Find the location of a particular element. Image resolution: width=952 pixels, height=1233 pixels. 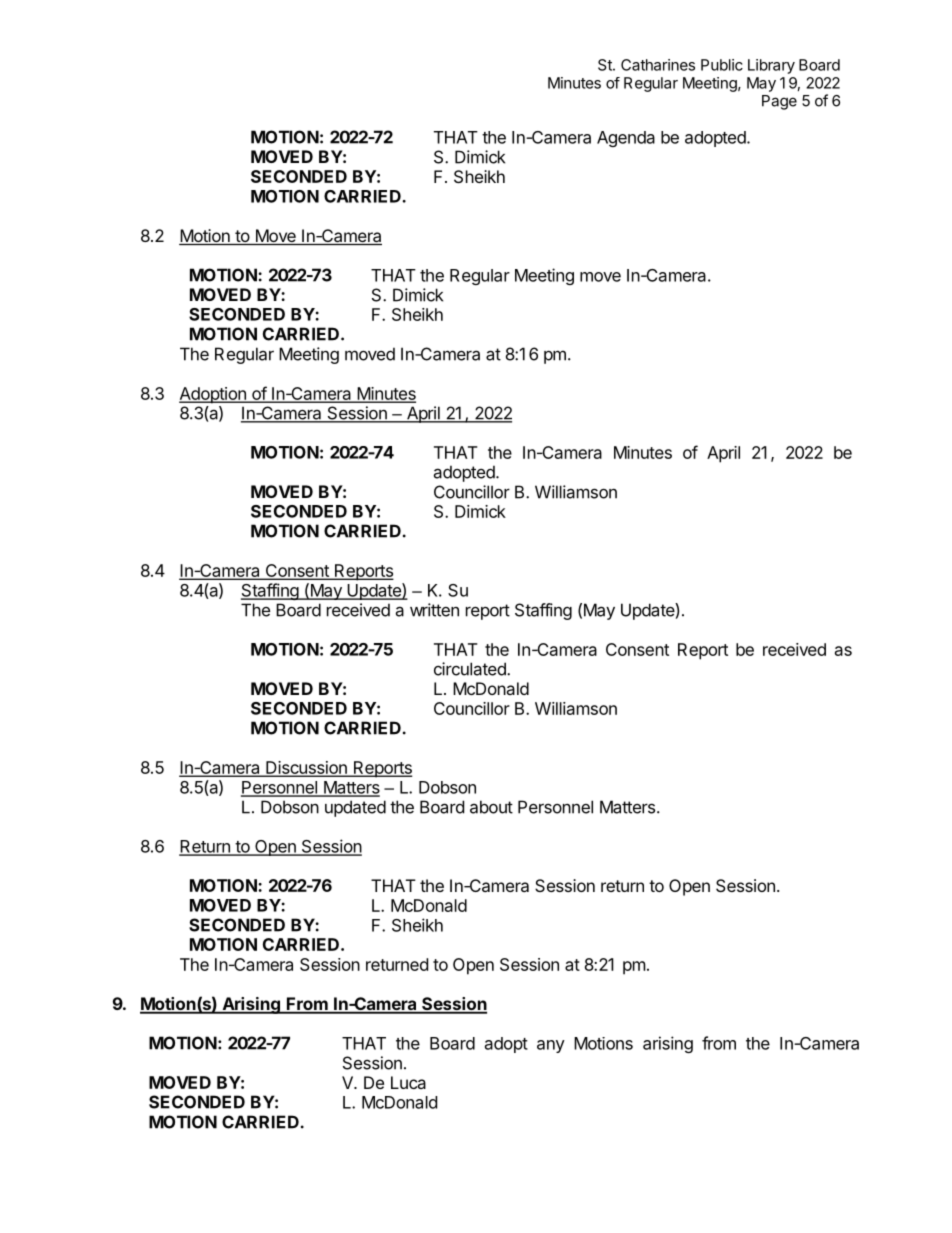

Discussion is located at coordinates (306, 768).
